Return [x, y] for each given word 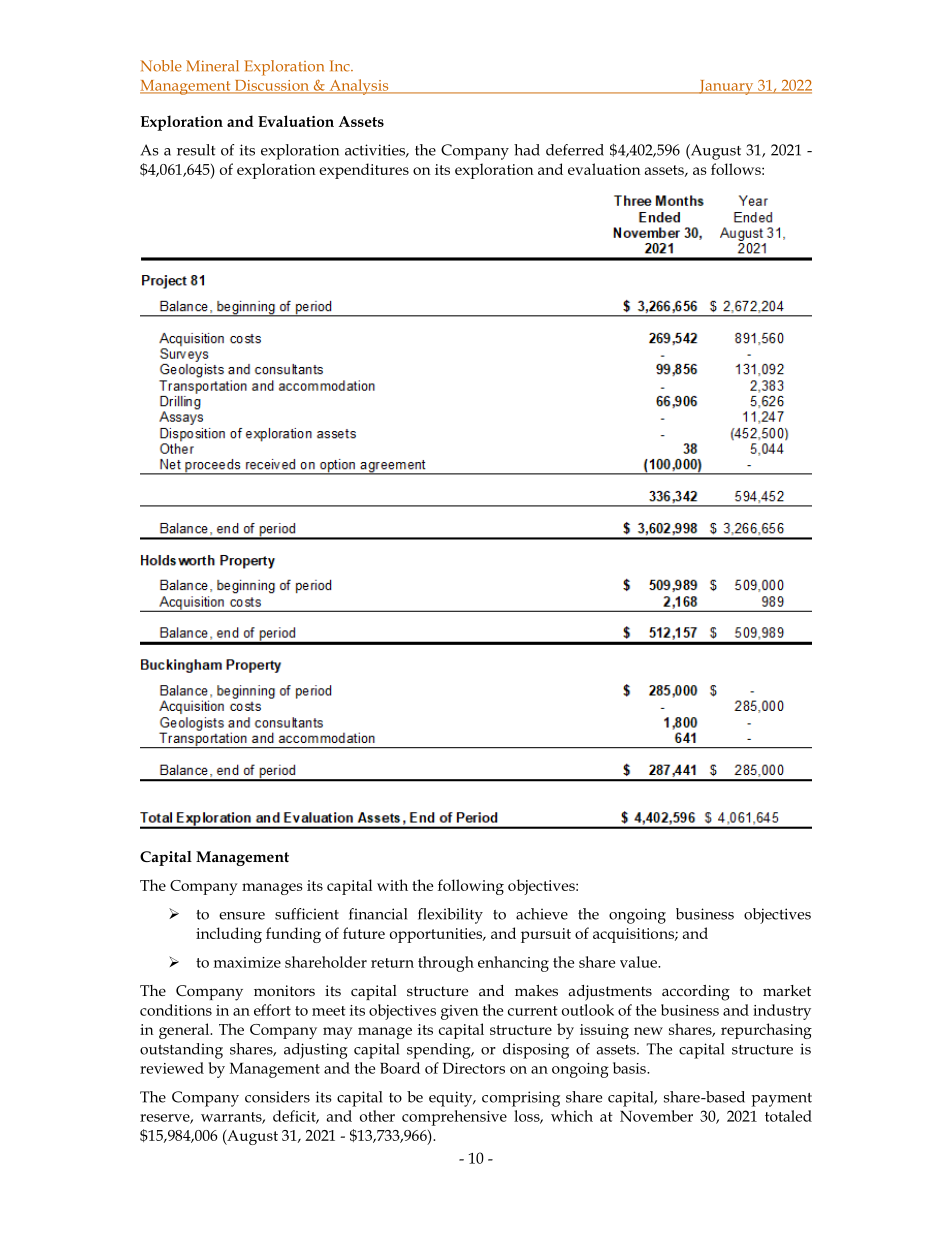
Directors [474, 1068]
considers [277, 1097]
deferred [575, 150]
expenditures [364, 171]
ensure [242, 916]
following [471, 887]
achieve [542, 914]
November [656, 1116]
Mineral [212, 66]
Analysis [359, 87]
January [726, 87]
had [527, 150]
